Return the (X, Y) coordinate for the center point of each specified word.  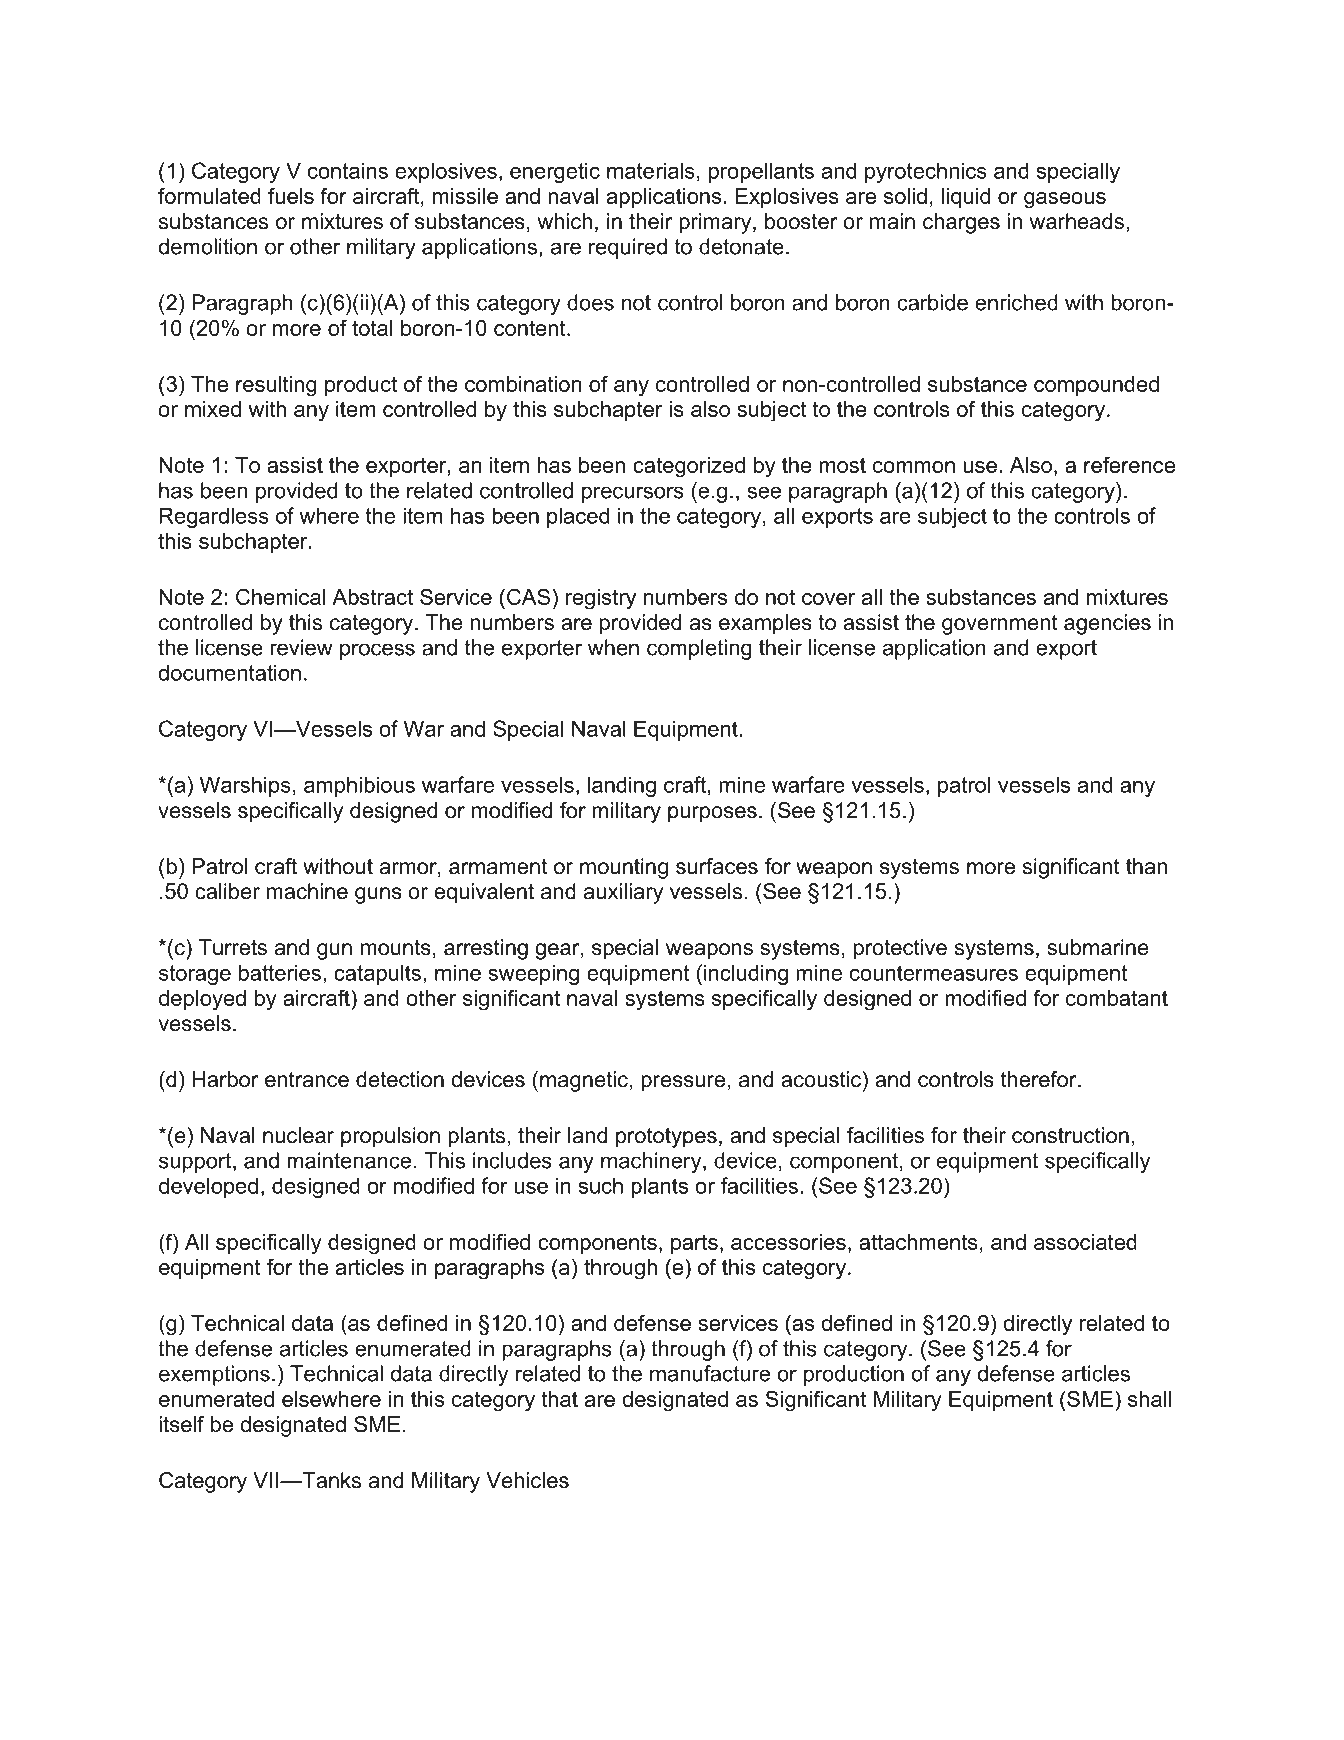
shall (1149, 1399)
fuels (291, 195)
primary (716, 223)
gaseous (1065, 200)
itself (181, 1424)
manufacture (710, 1373)
